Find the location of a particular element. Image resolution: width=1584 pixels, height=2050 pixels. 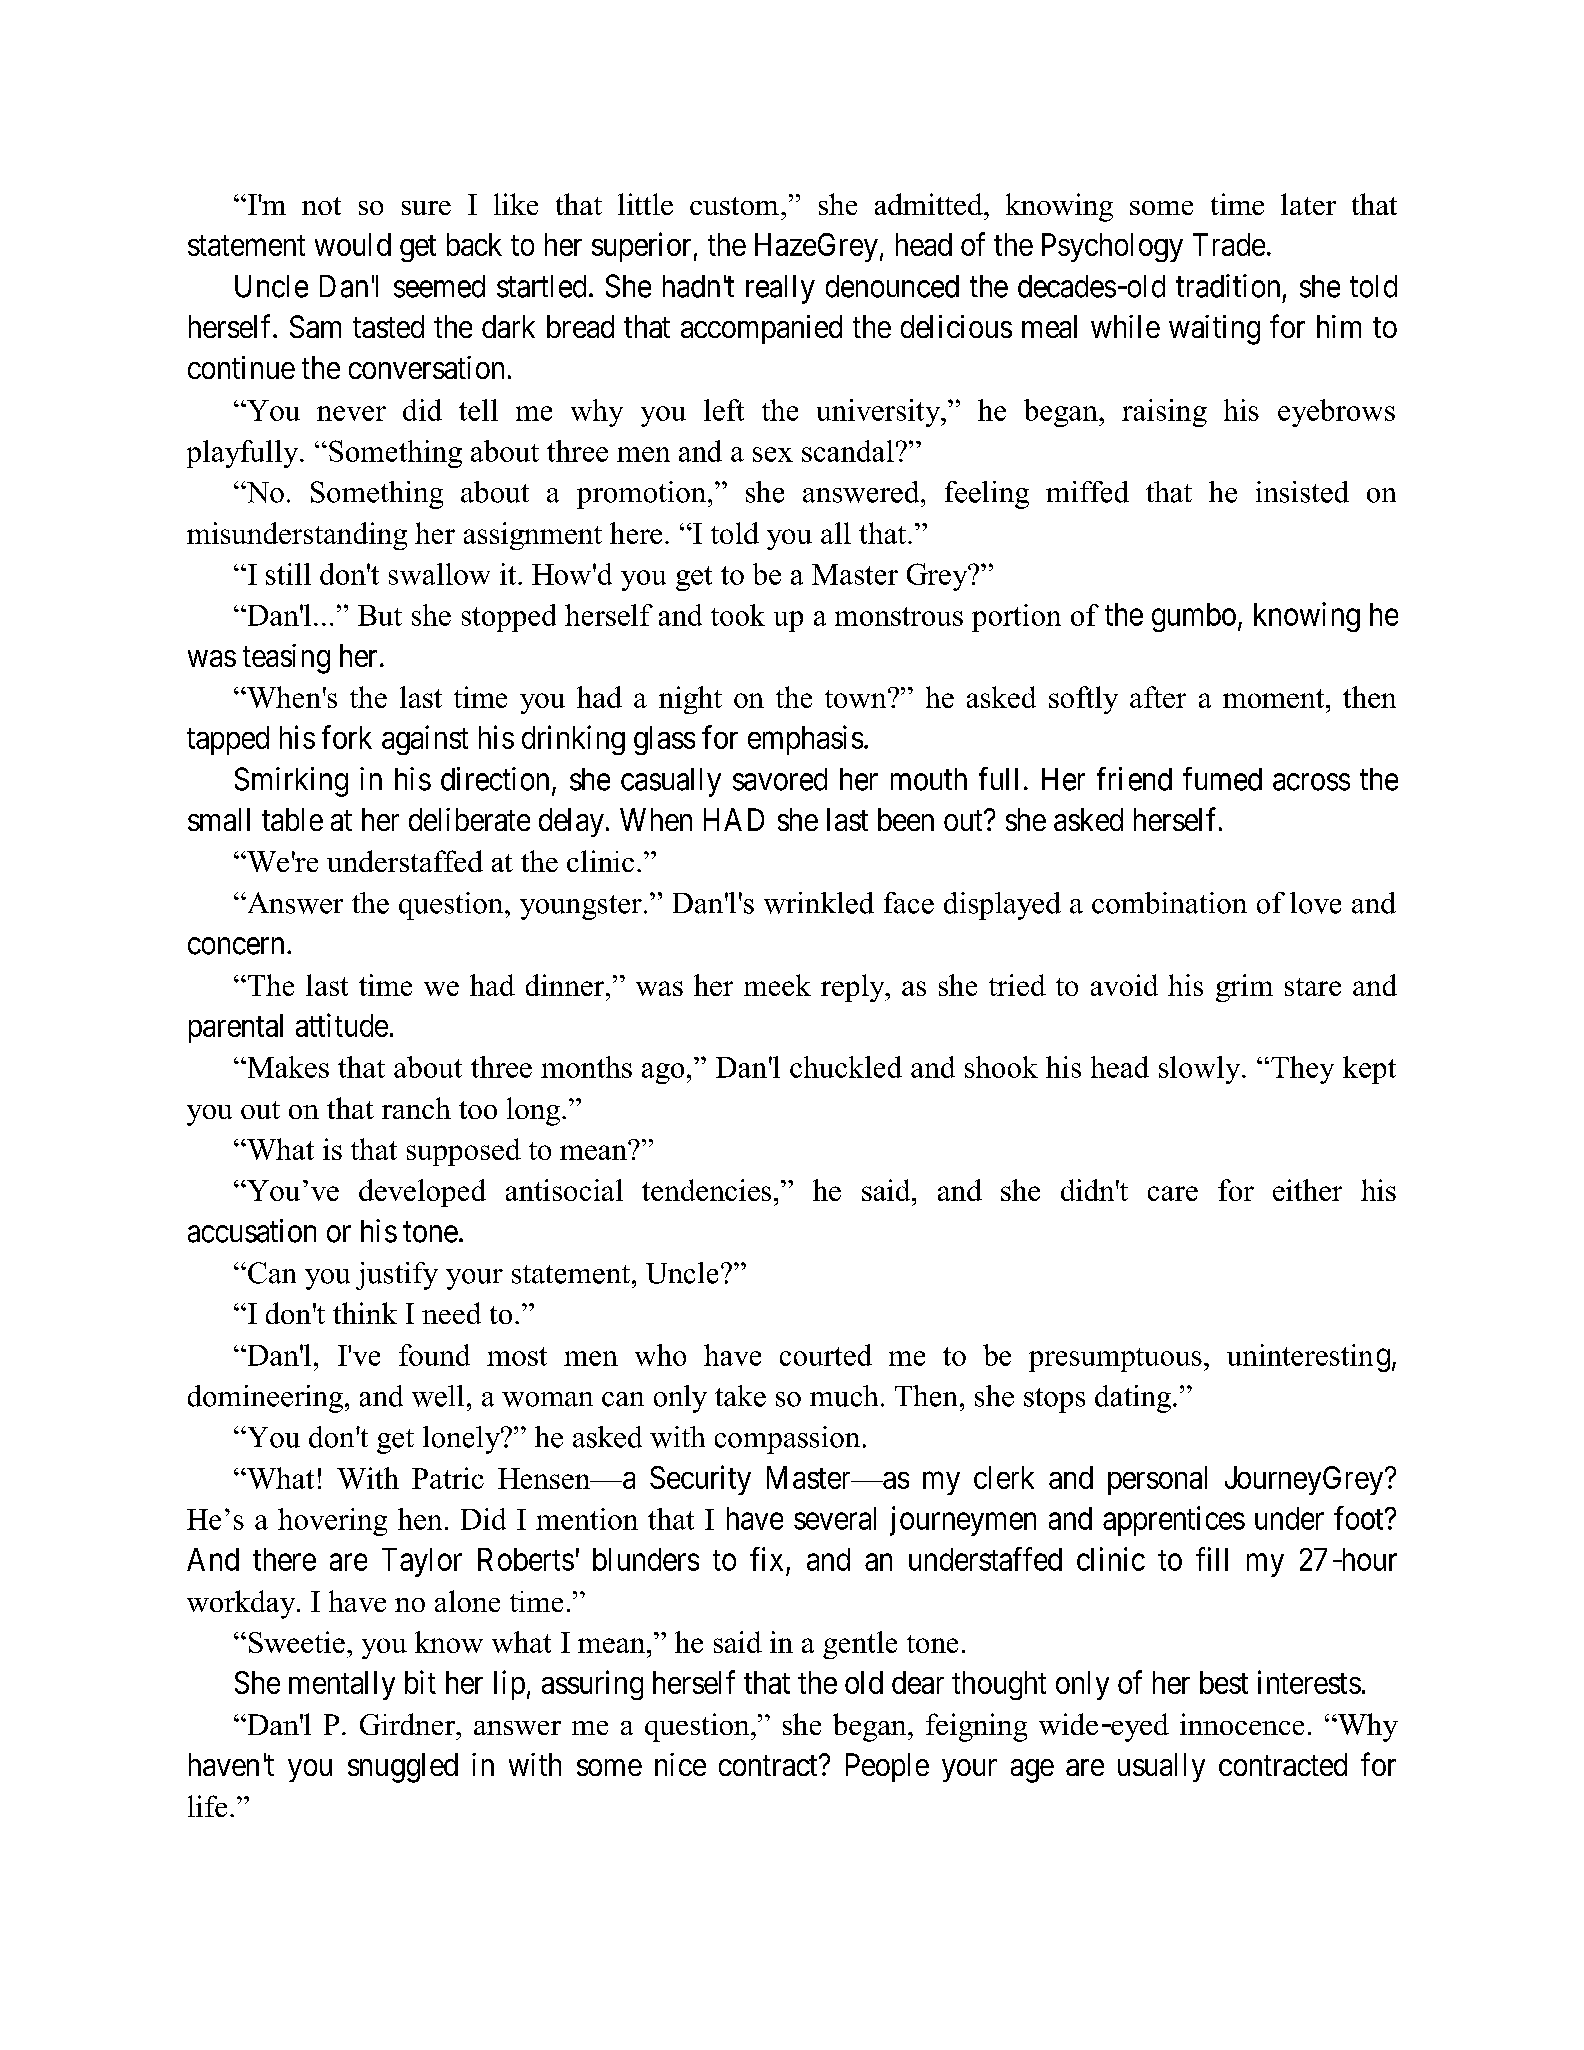

grim is located at coordinates (1244, 988).
